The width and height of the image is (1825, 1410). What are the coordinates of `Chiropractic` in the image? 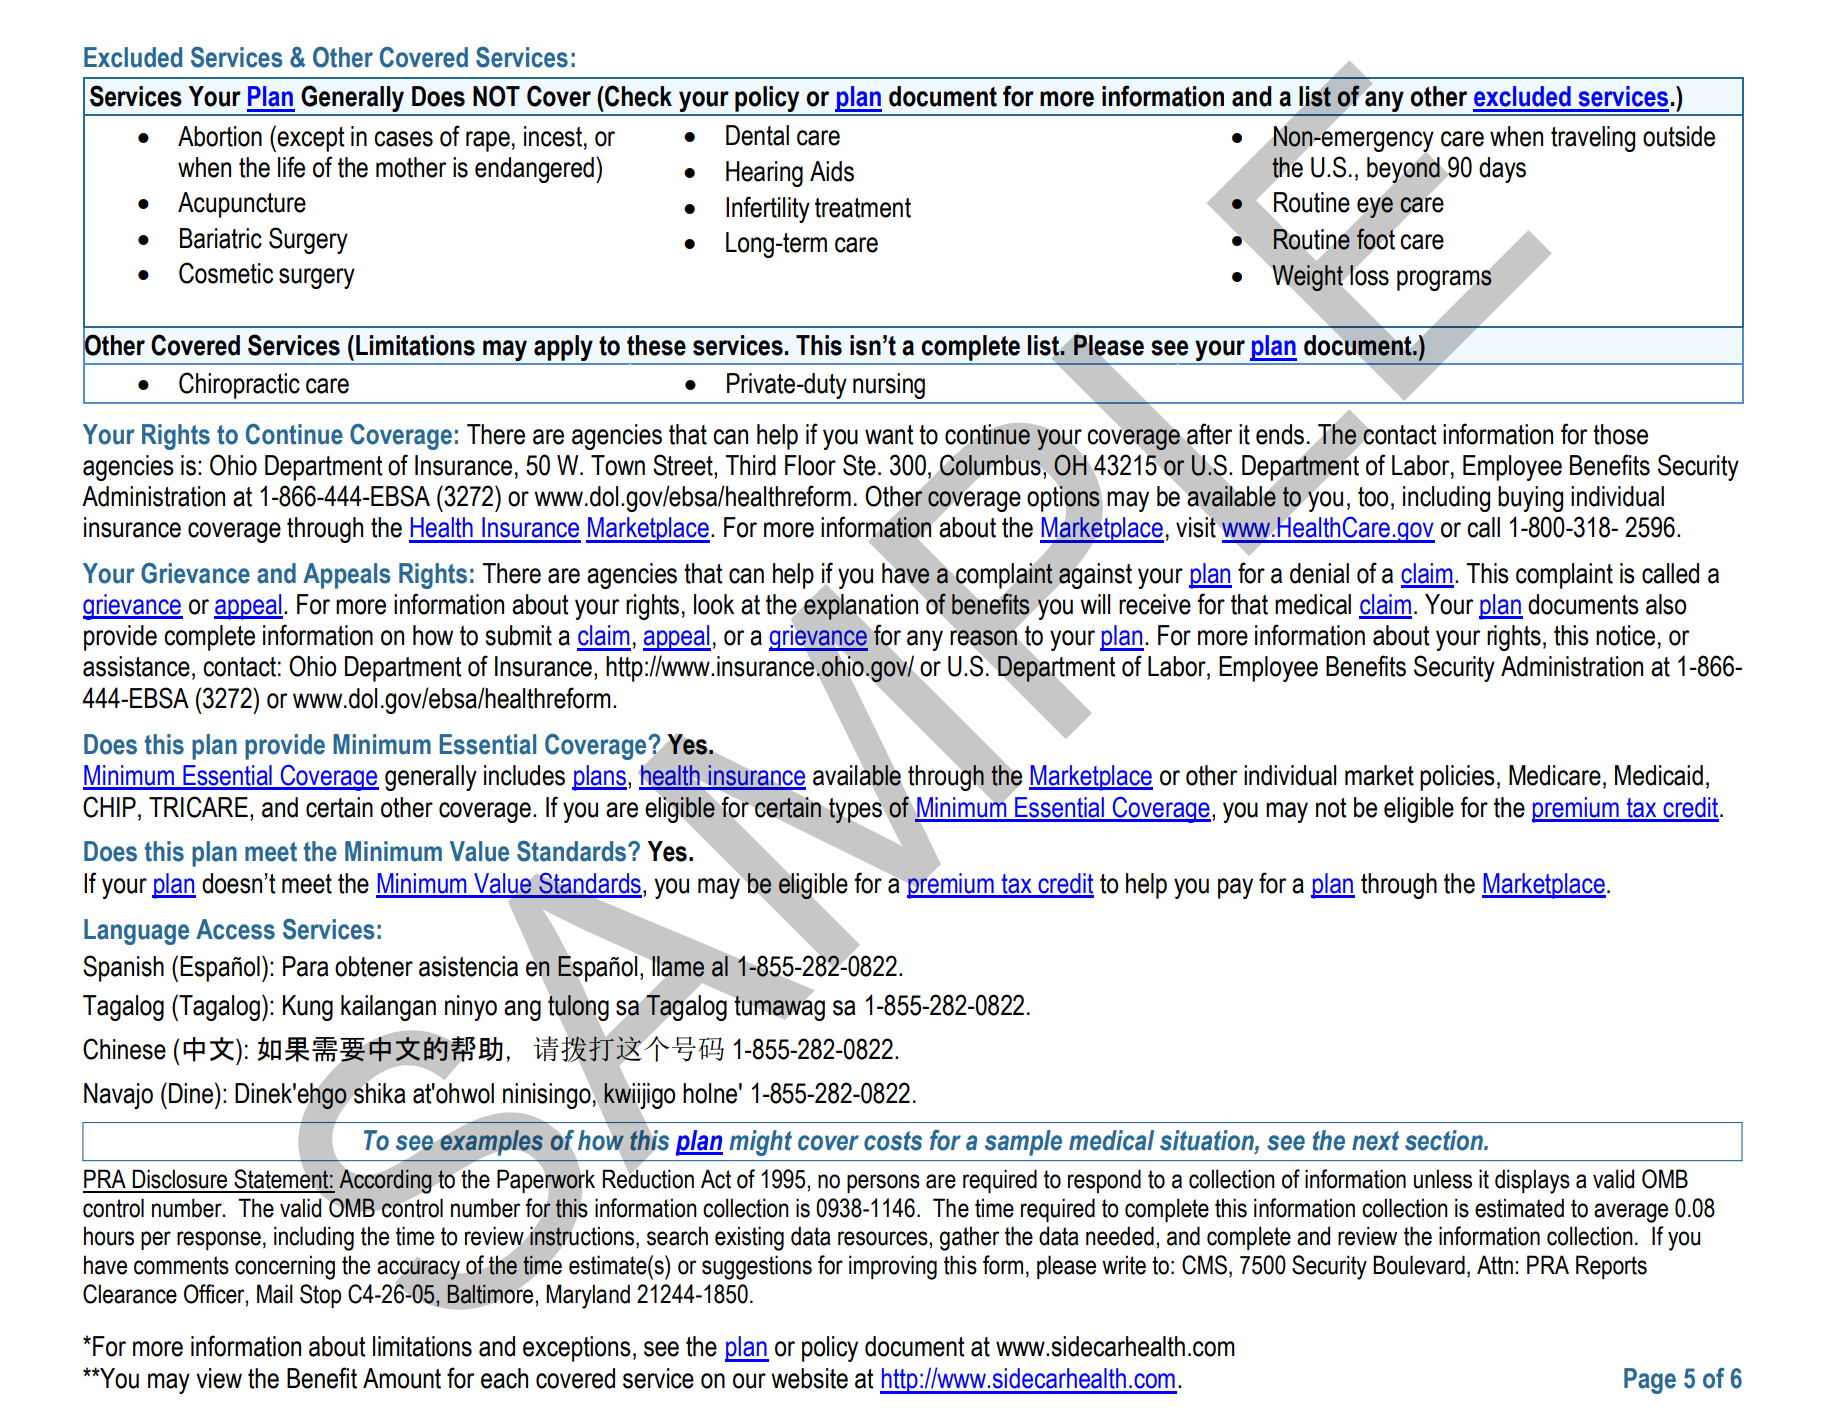 It's located at (239, 385).
